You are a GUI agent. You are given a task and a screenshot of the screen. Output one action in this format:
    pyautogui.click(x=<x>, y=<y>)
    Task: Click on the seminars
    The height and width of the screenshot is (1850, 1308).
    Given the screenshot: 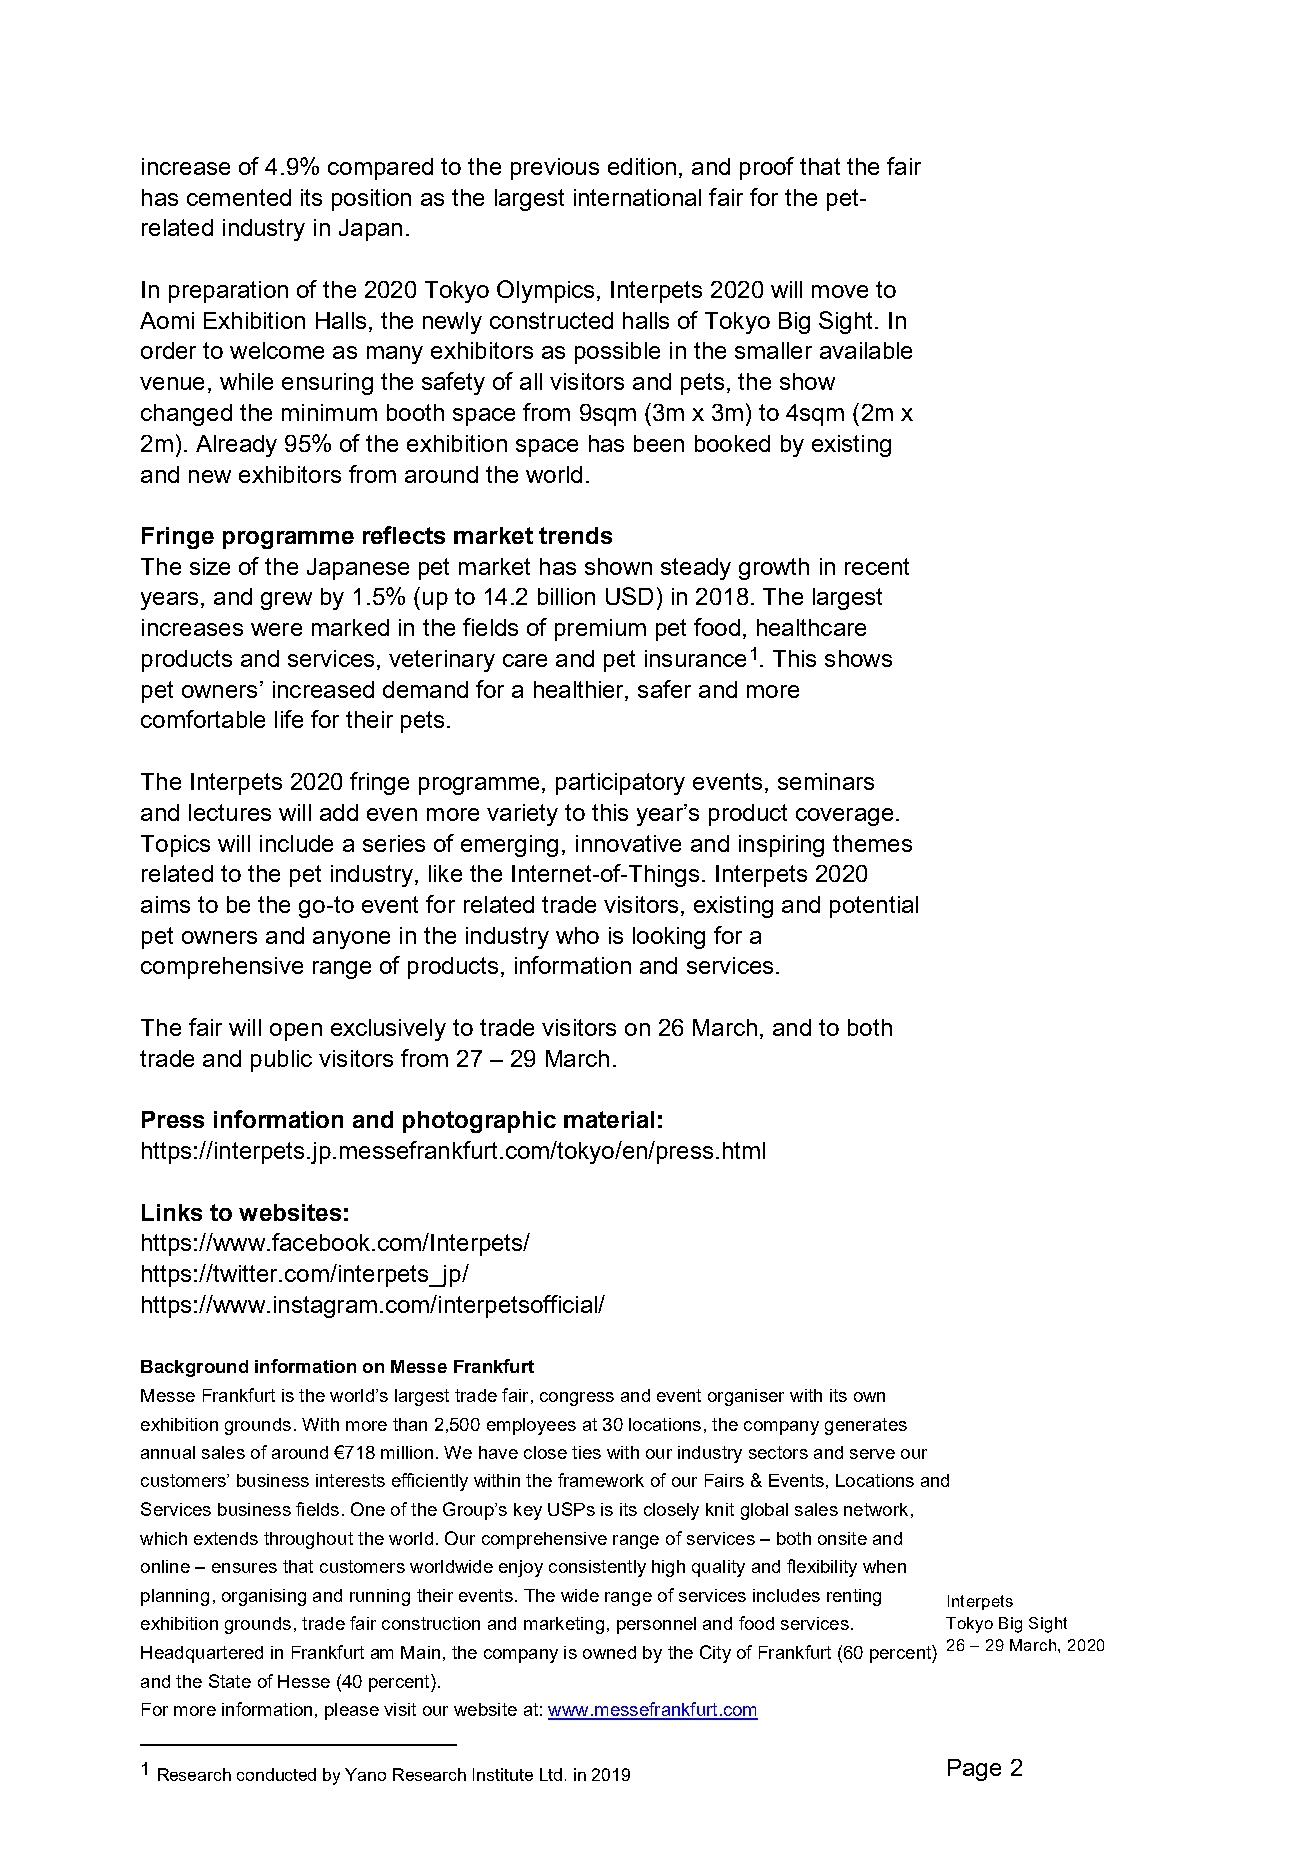 What is the action you would take?
    pyautogui.click(x=826, y=781)
